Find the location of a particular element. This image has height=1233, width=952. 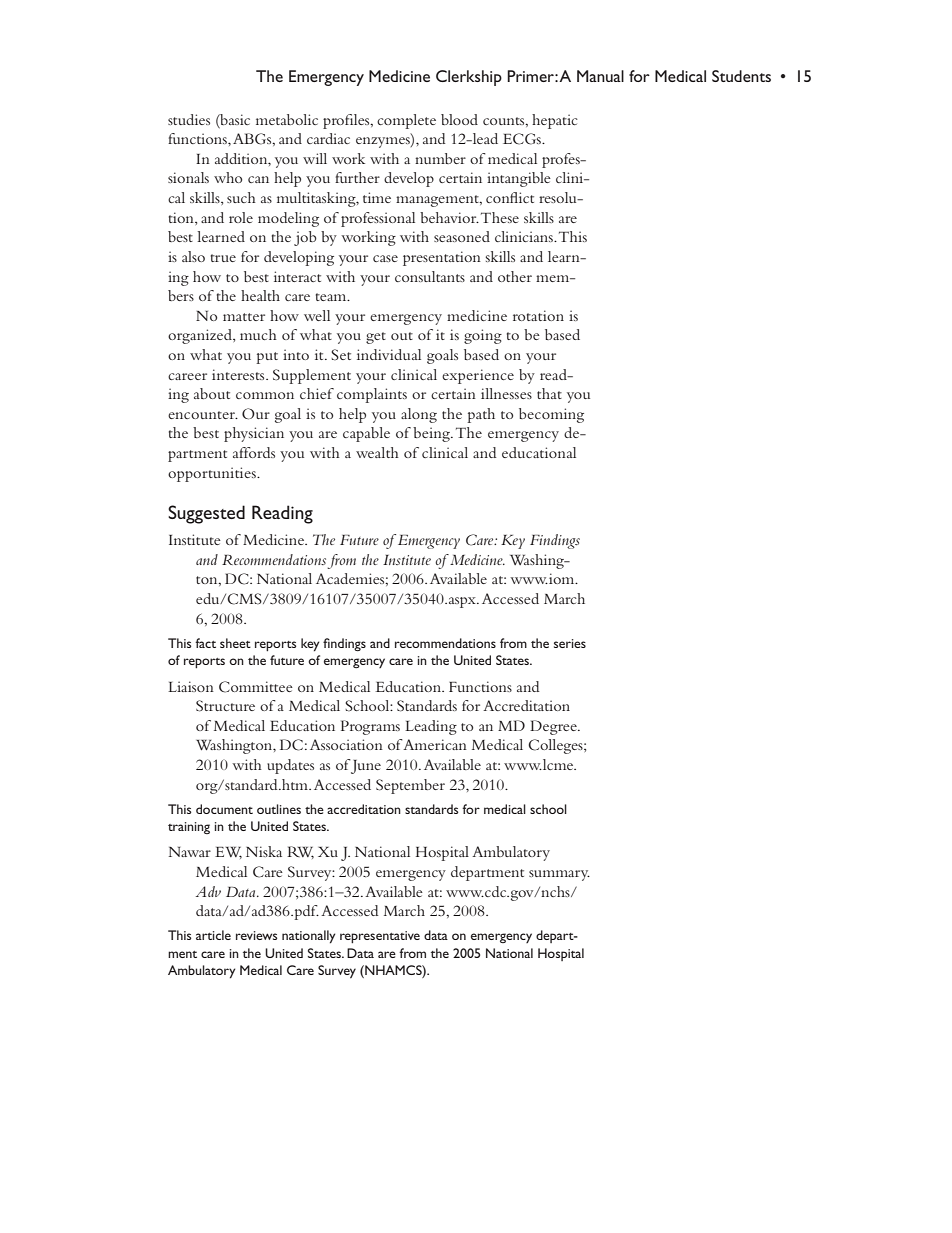

being is located at coordinates (432, 434).
